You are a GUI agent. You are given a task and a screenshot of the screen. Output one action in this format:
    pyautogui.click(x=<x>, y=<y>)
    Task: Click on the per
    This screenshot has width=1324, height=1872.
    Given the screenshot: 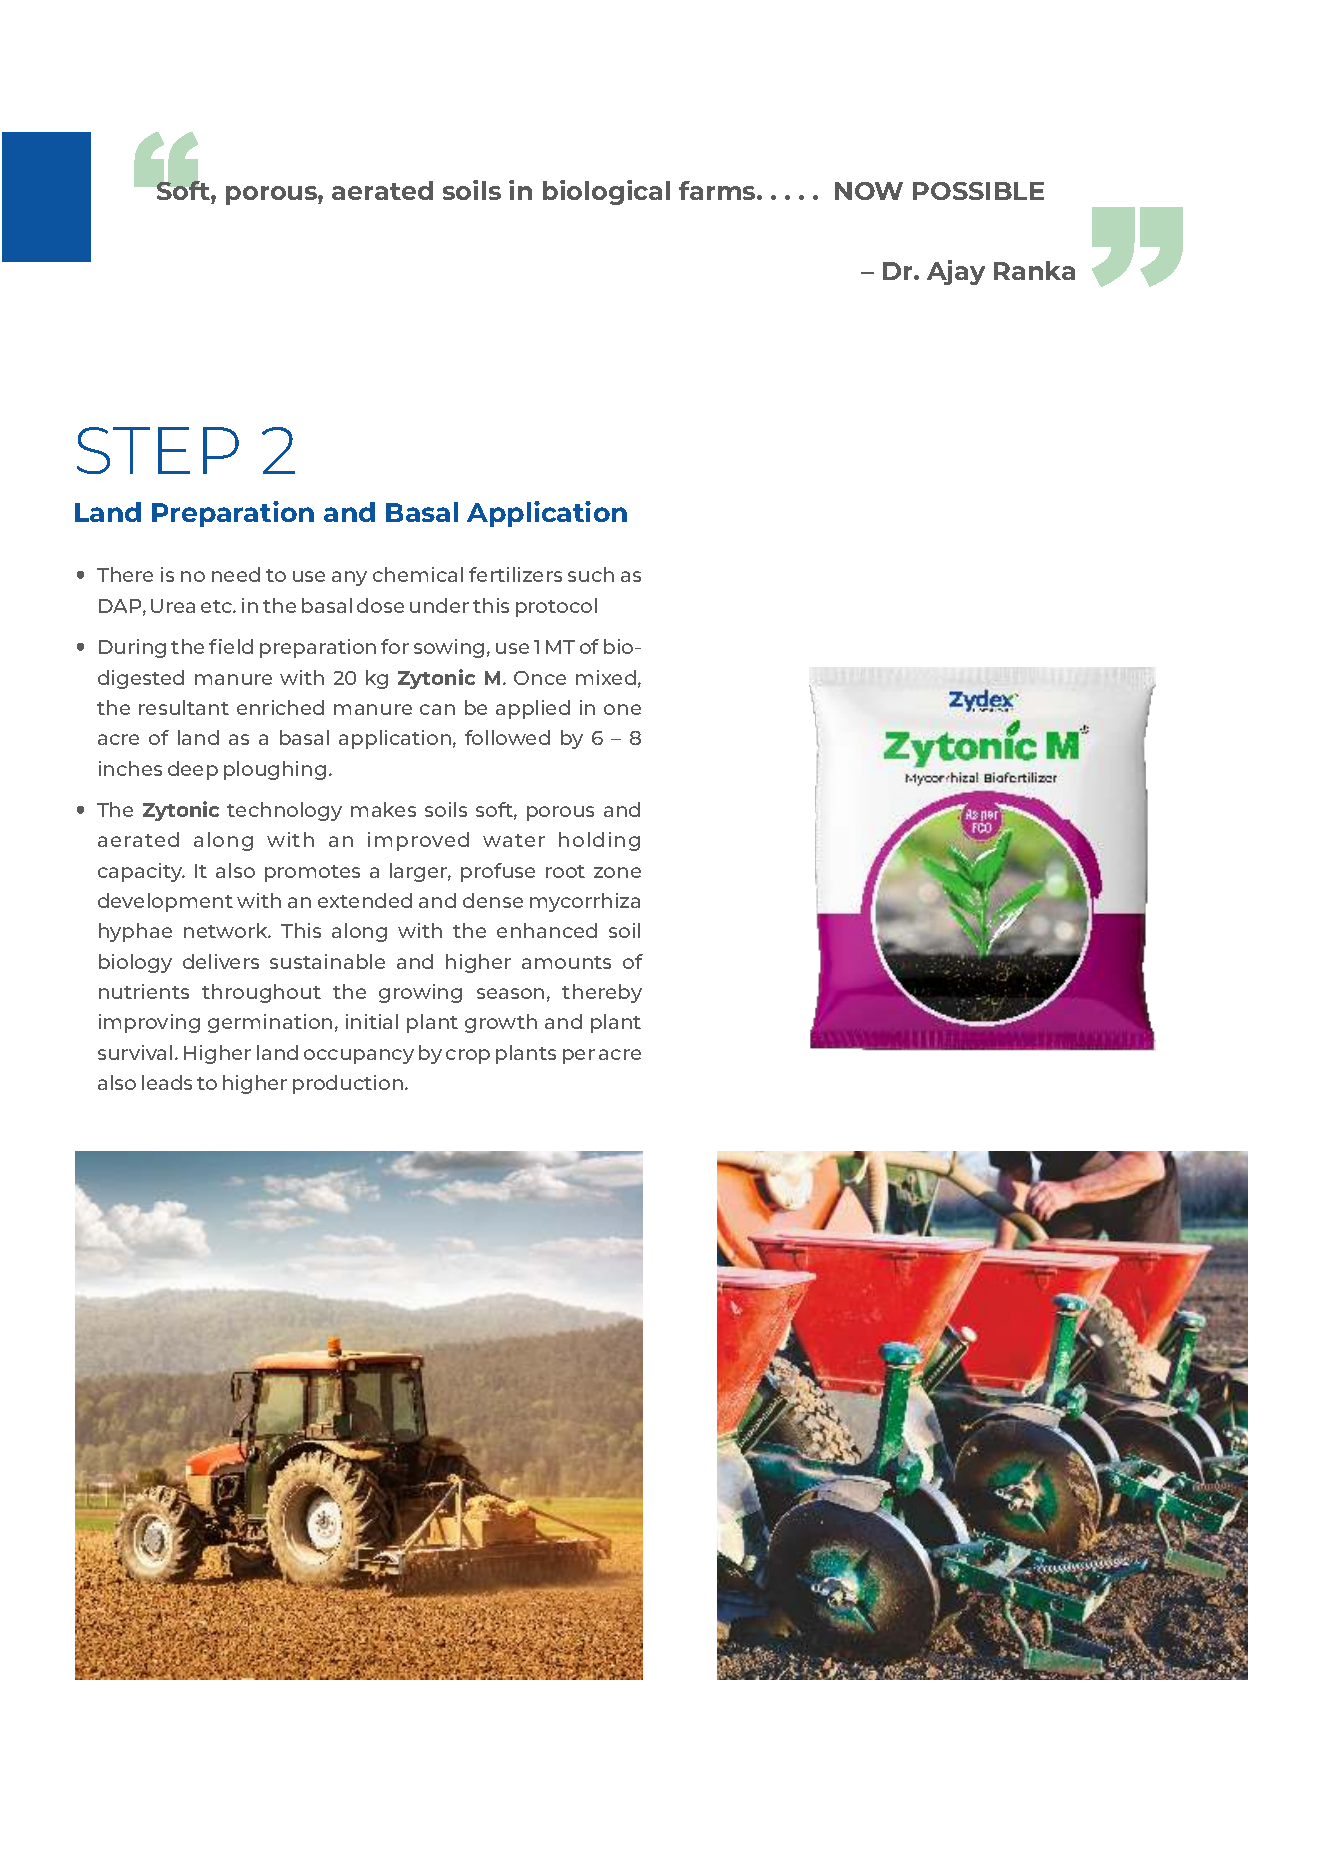 What is the action you would take?
    pyautogui.click(x=579, y=1056)
